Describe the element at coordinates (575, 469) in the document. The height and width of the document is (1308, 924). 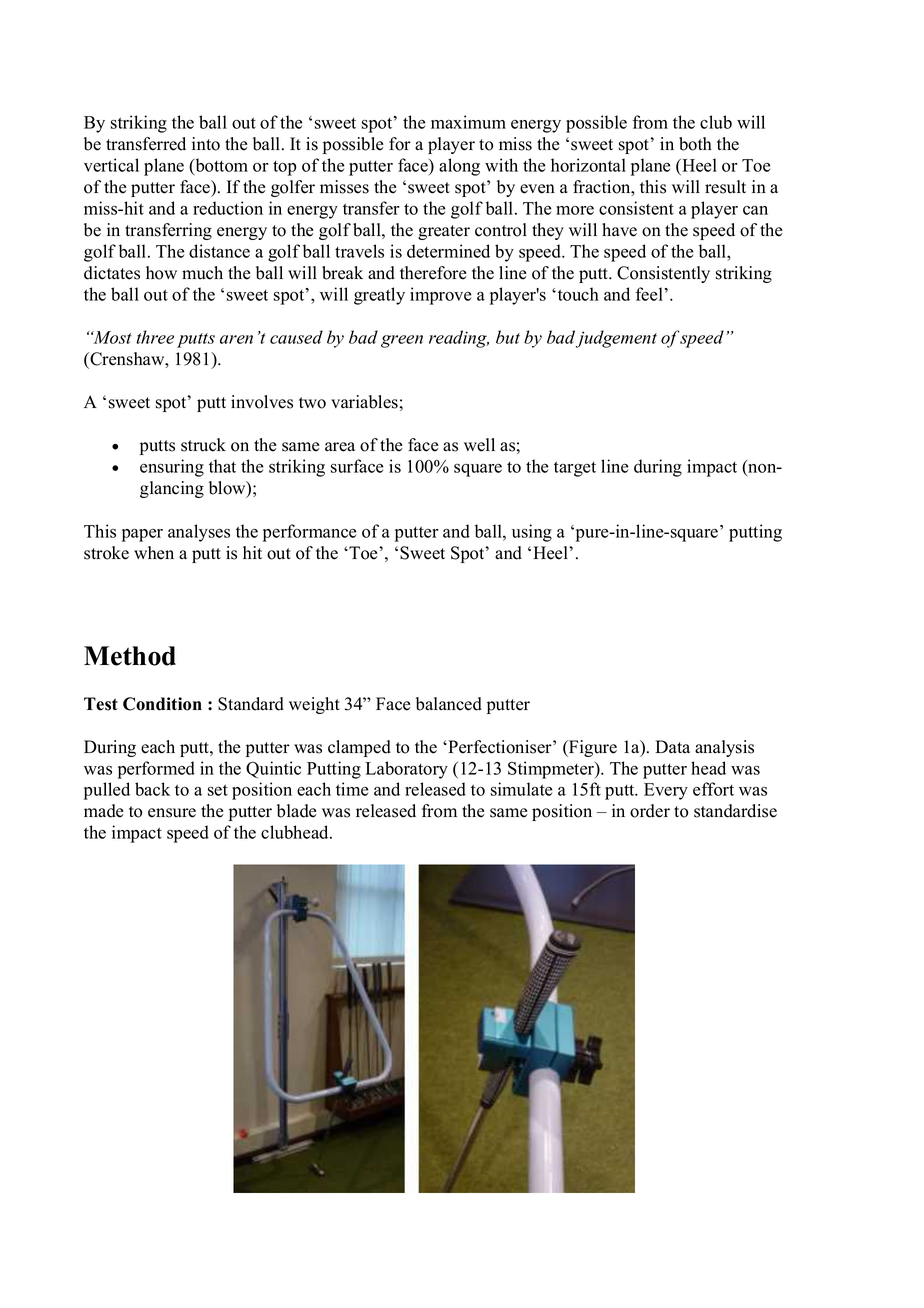
I see `target` at that location.
